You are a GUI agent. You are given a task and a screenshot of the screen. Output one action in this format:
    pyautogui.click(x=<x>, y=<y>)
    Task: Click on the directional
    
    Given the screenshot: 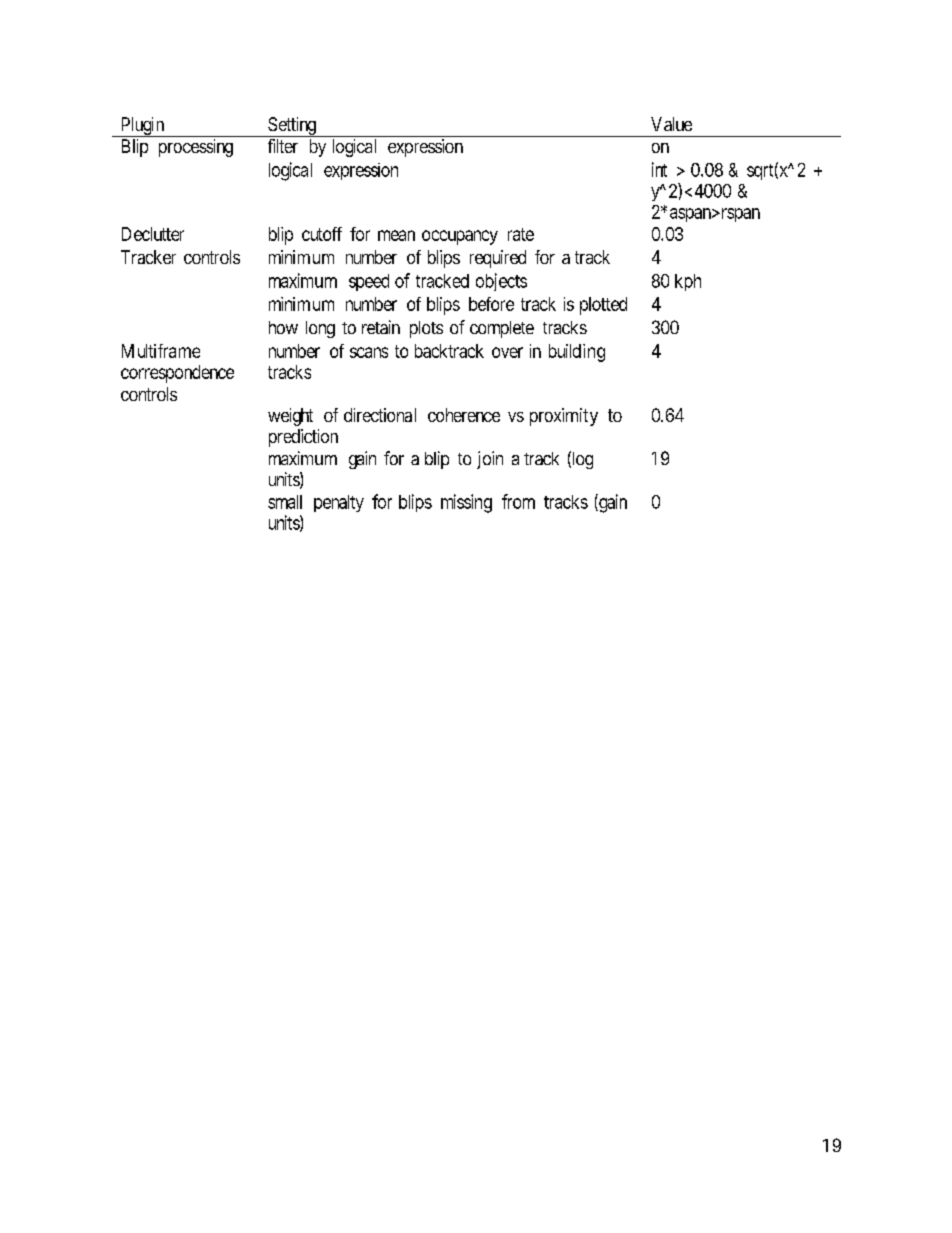 What is the action you would take?
    pyautogui.click(x=380, y=415)
